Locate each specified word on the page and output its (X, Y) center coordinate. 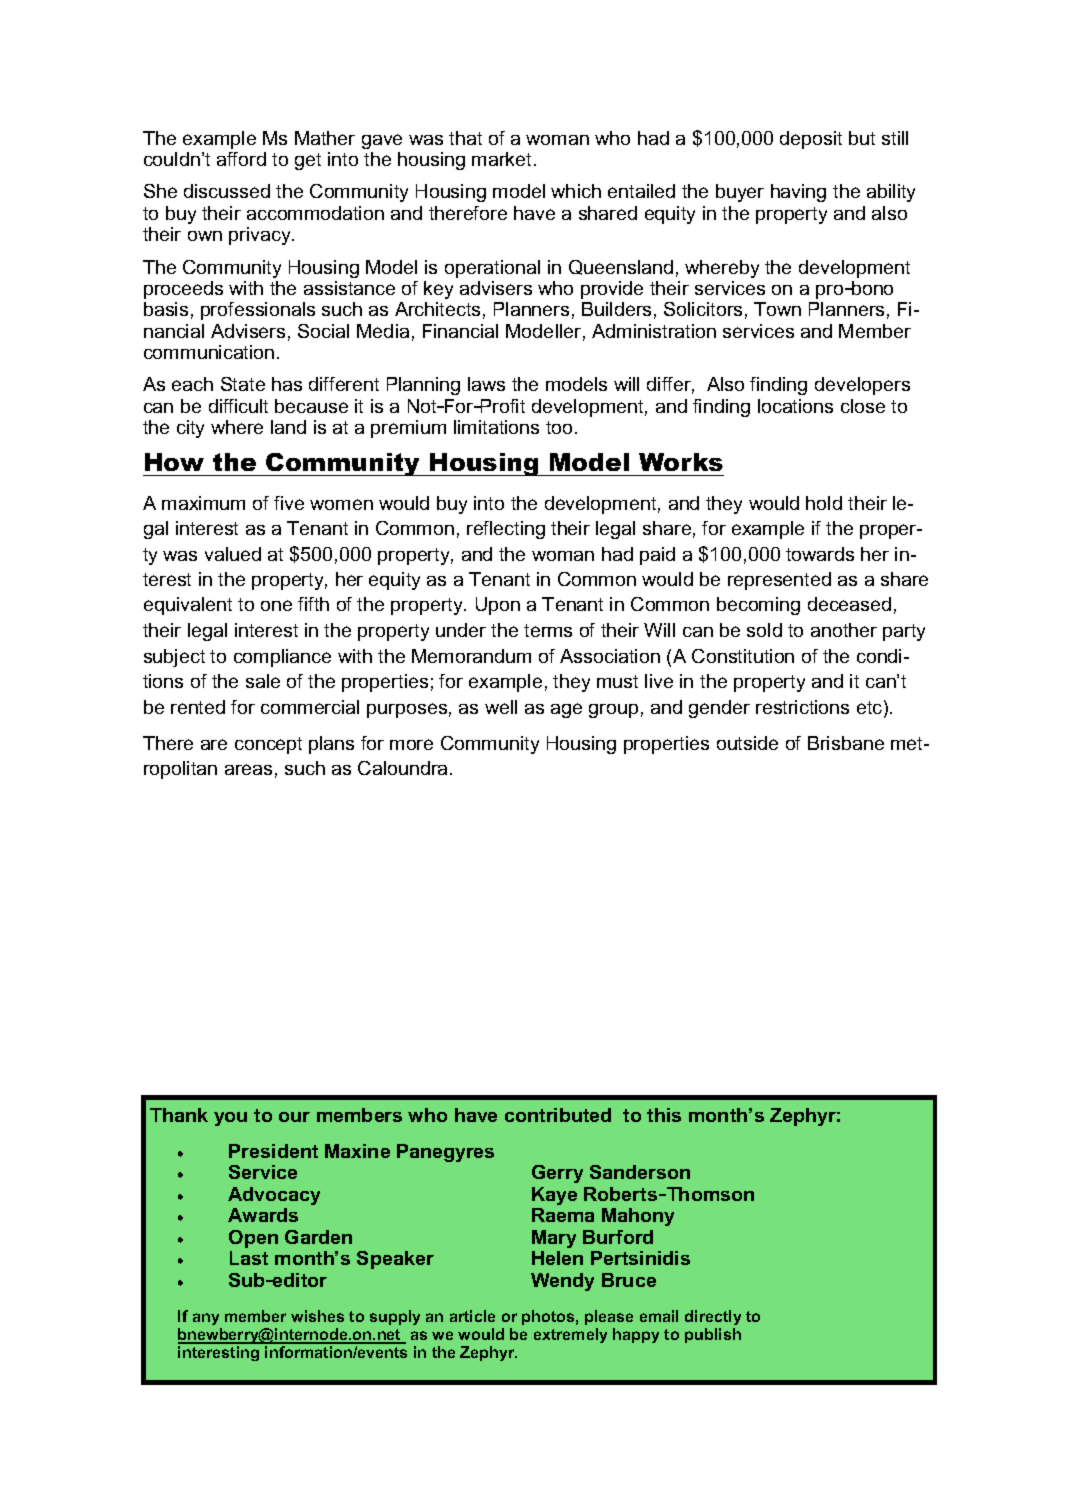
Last (249, 1258)
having (798, 193)
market (501, 159)
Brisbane (846, 743)
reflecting (506, 530)
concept (268, 745)
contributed (558, 1115)
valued (233, 554)
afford (241, 159)
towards (820, 554)
